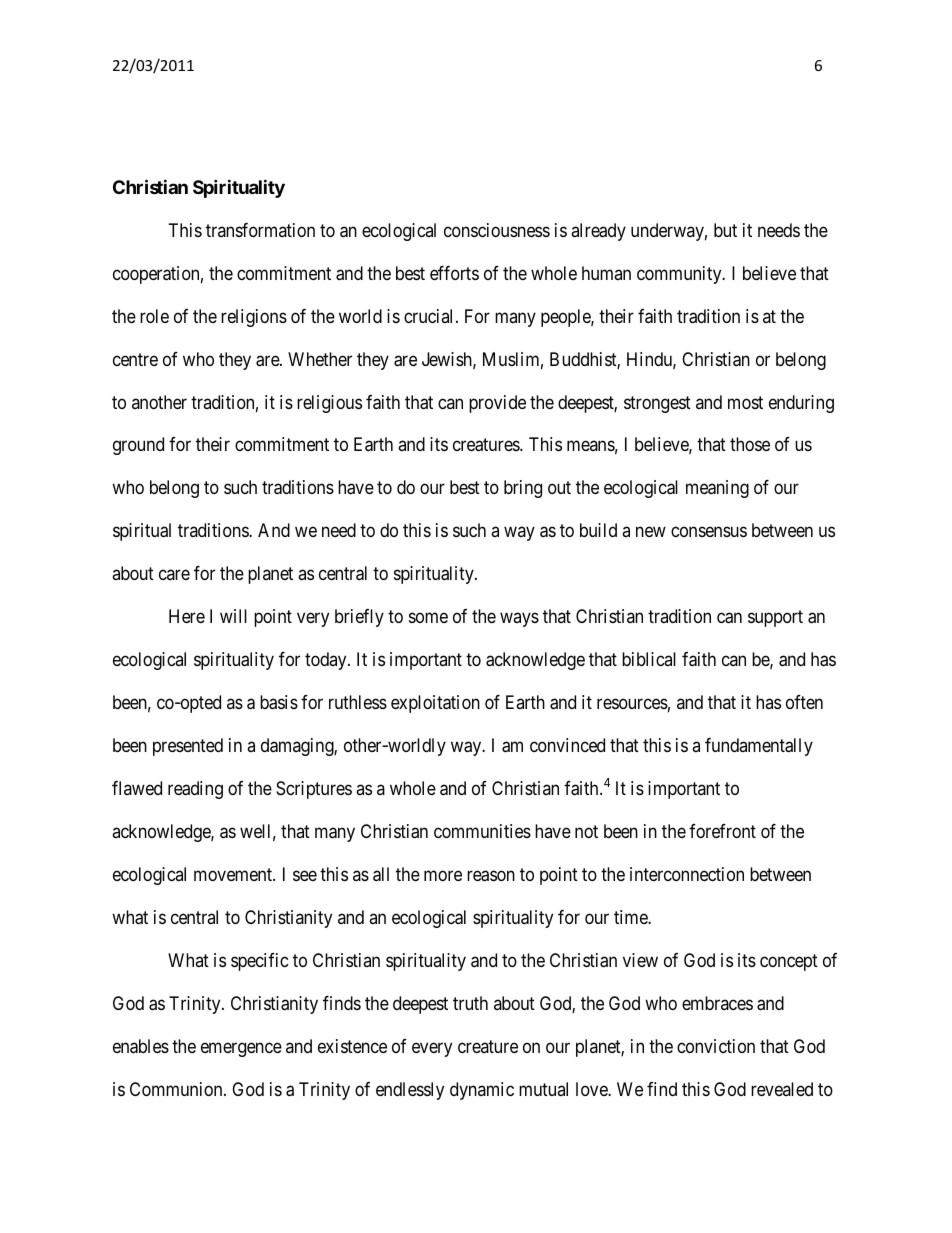 This document has width=952, height=1233. What do you see at coordinates (709, 532) in the document?
I see `consensus` at bounding box center [709, 532].
